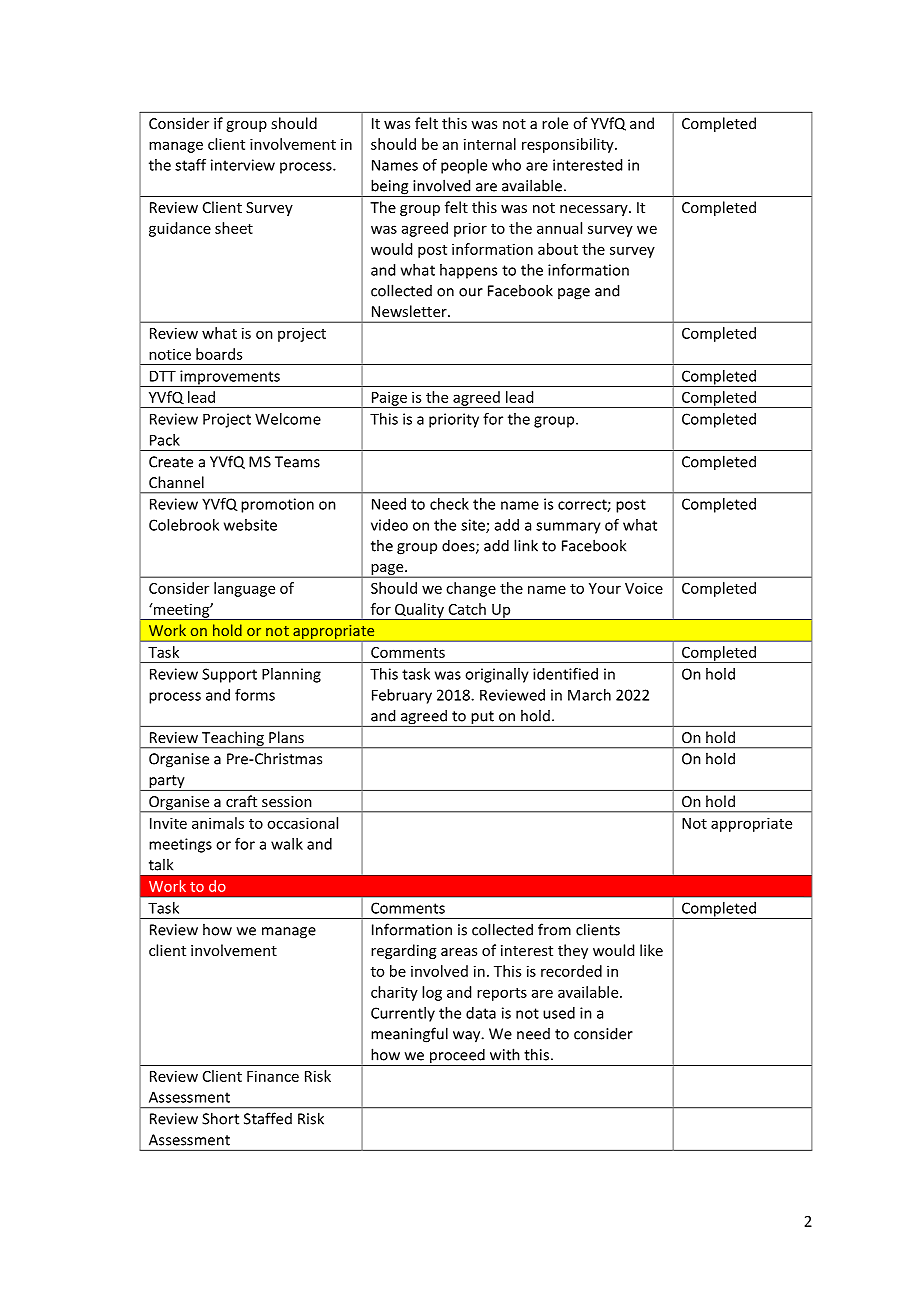 This screenshot has height=1307, width=924. Describe the element at coordinates (569, 145) in the screenshot. I see `responsibility` at that location.
